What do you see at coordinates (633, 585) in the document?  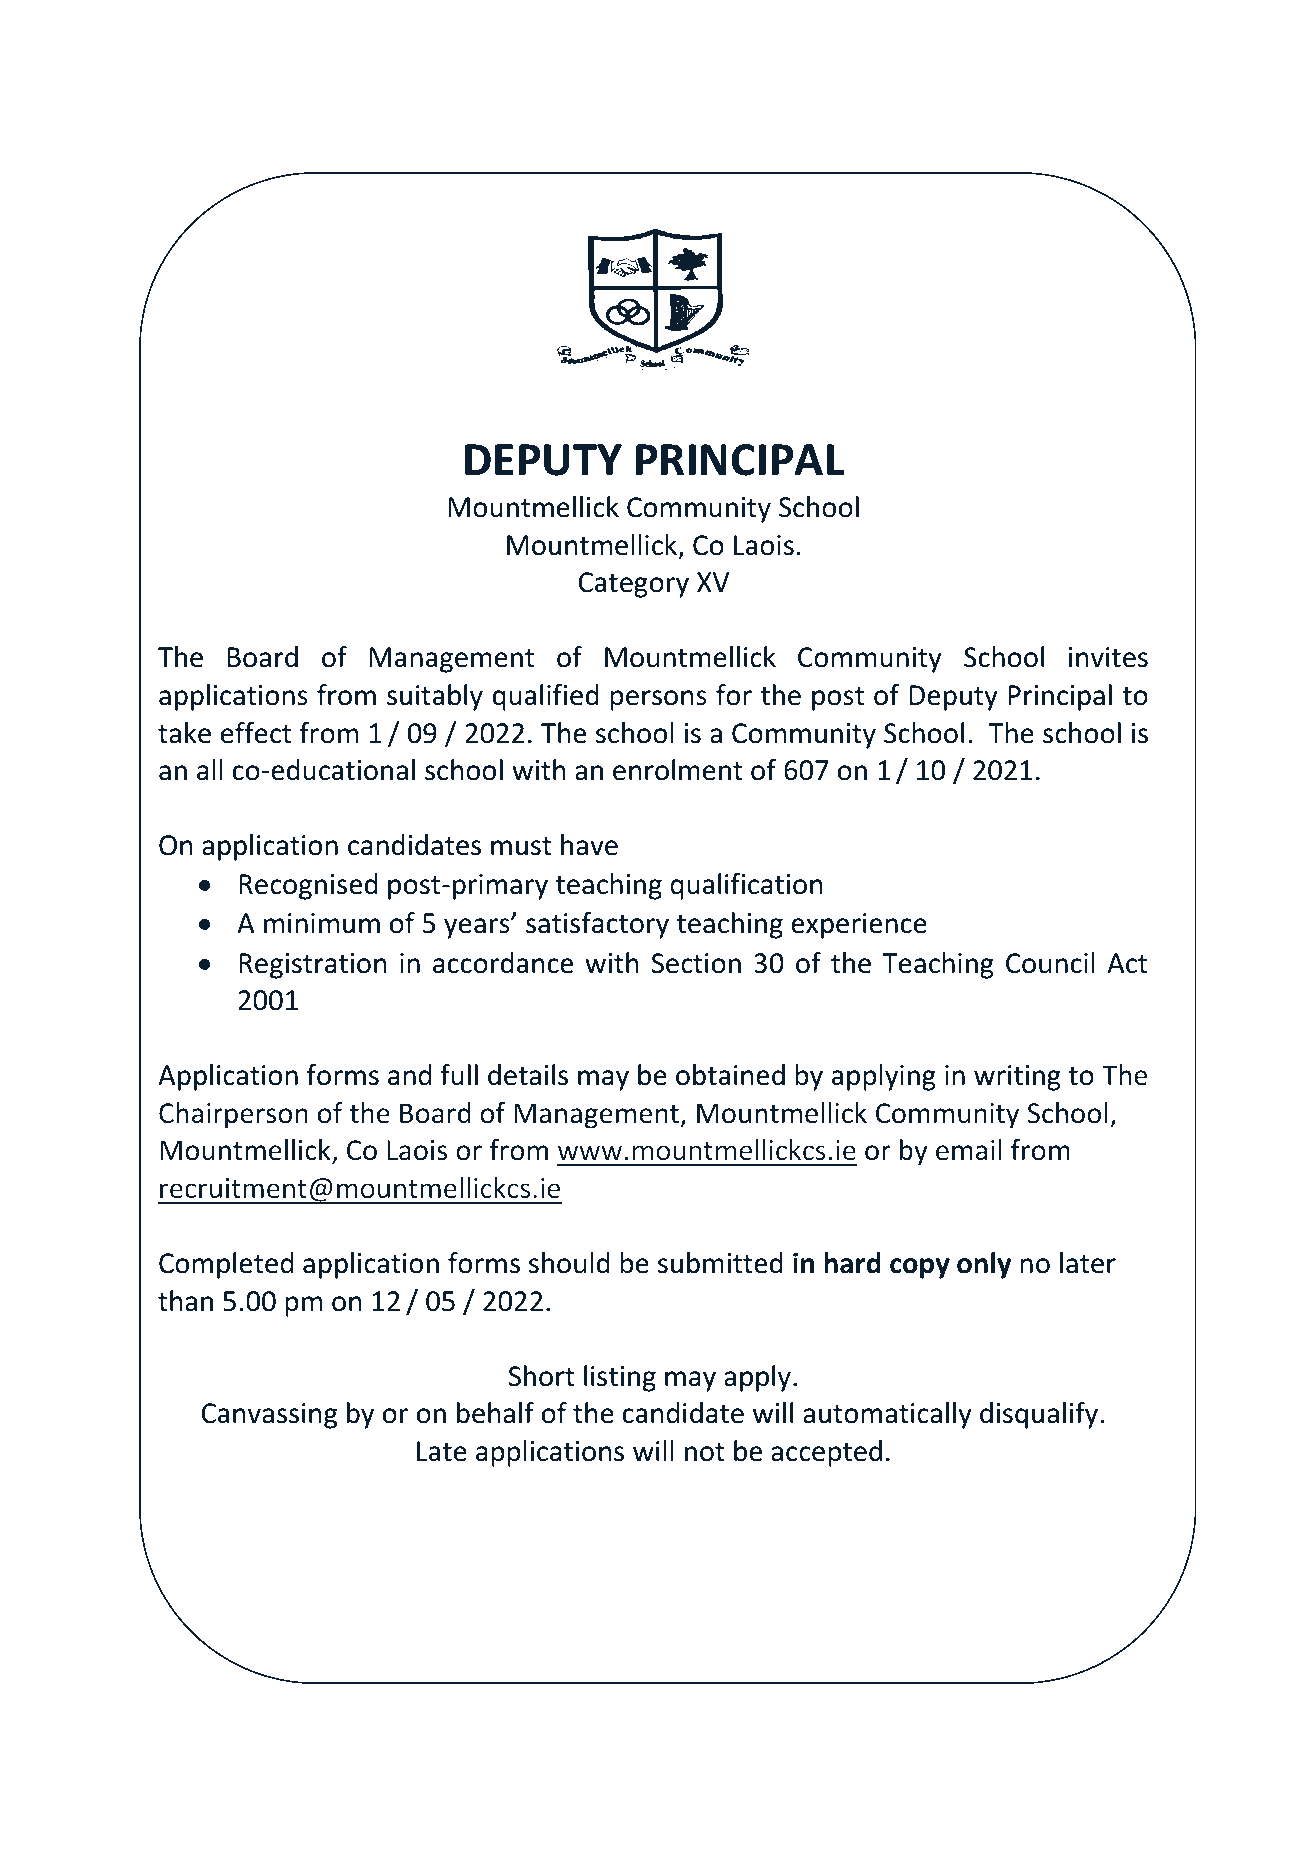 I see `Category` at bounding box center [633, 585].
